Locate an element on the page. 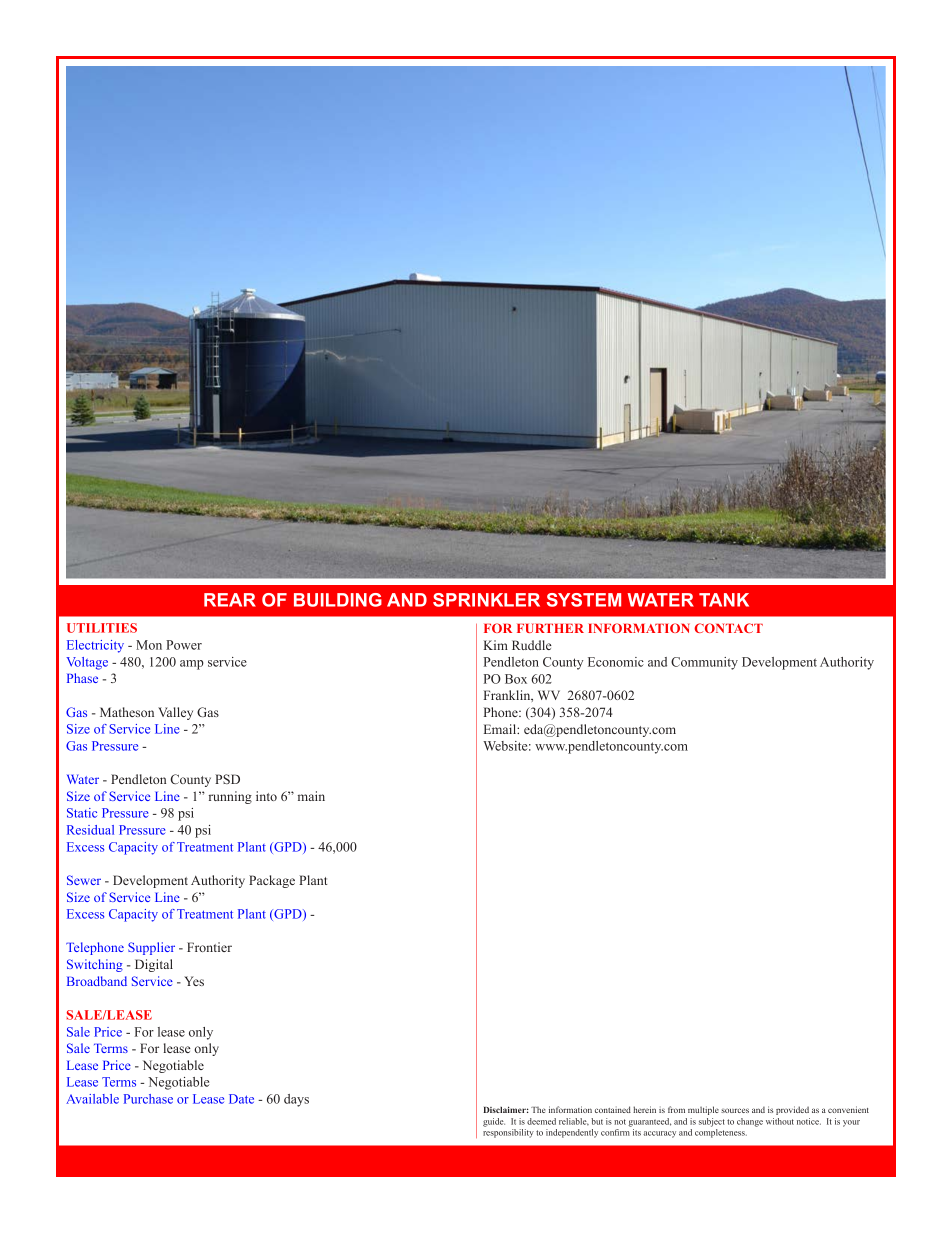 This document has width=952, height=1233. Box is located at coordinates (516, 679).
